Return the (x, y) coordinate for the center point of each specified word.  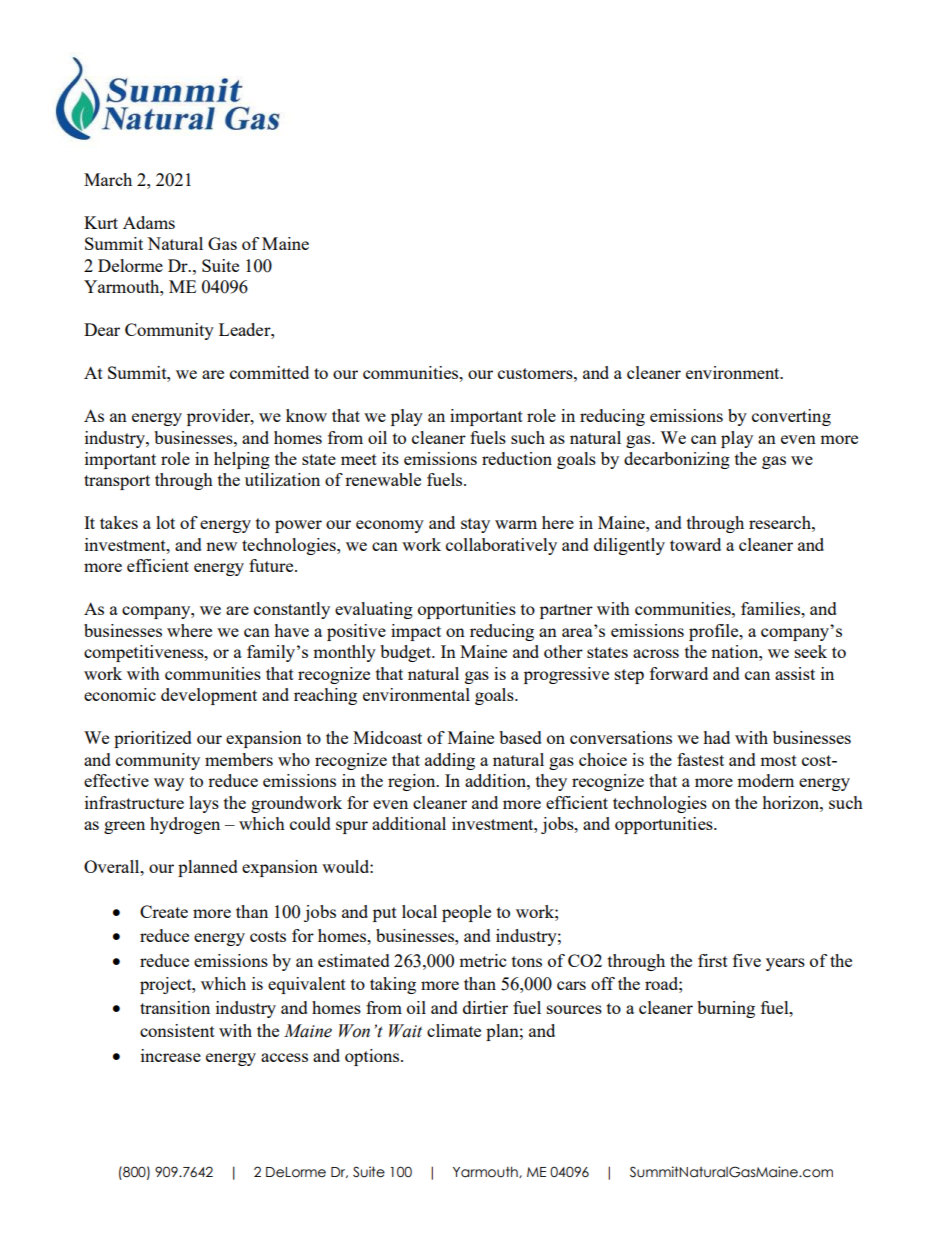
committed (269, 372)
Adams (149, 222)
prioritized (153, 739)
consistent (177, 1030)
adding (450, 761)
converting (791, 417)
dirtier (485, 1007)
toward (695, 544)
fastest (700, 759)
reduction (517, 458)
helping (242, 460)
